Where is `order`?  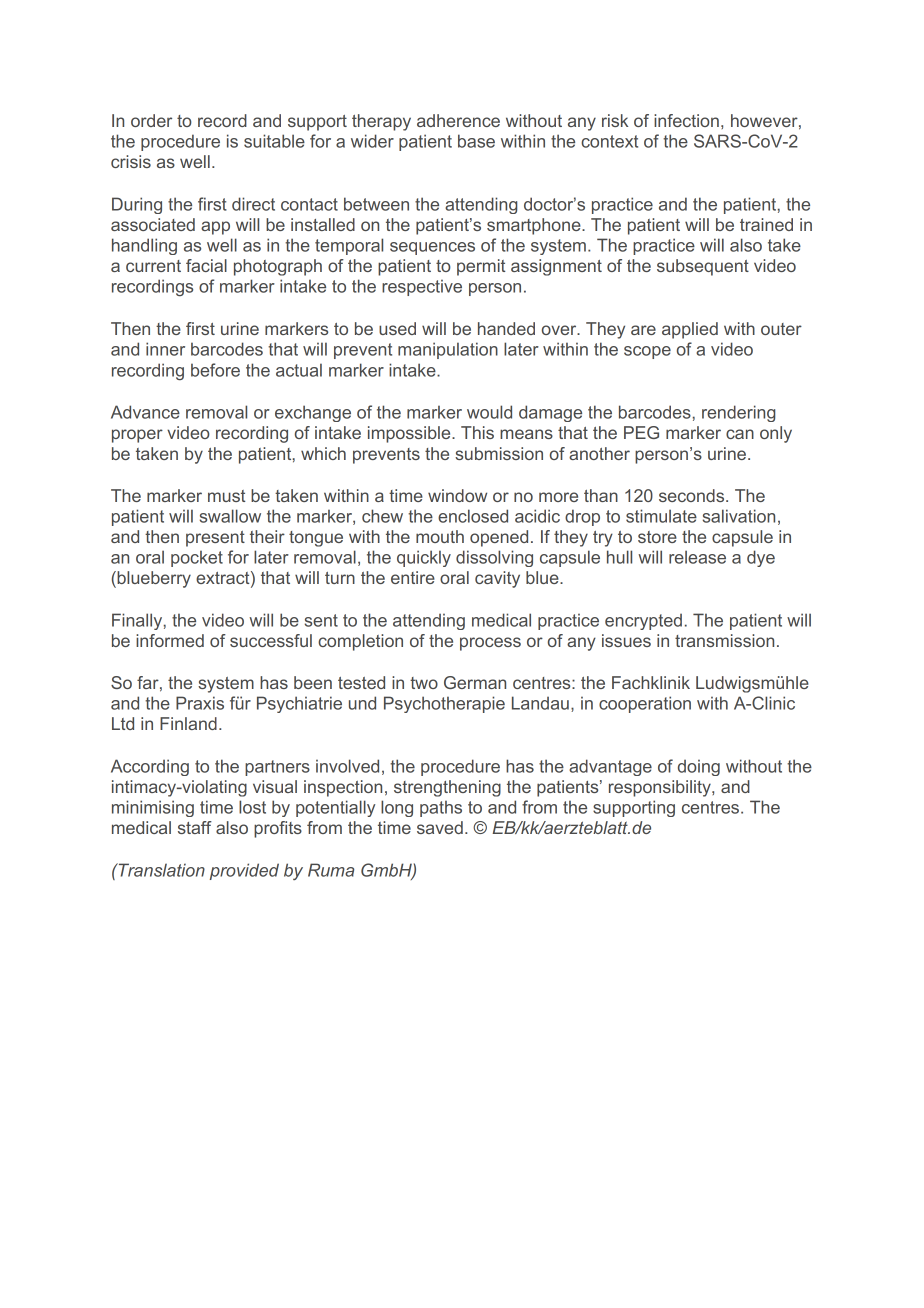 order is located at coordinates (151, 120).
